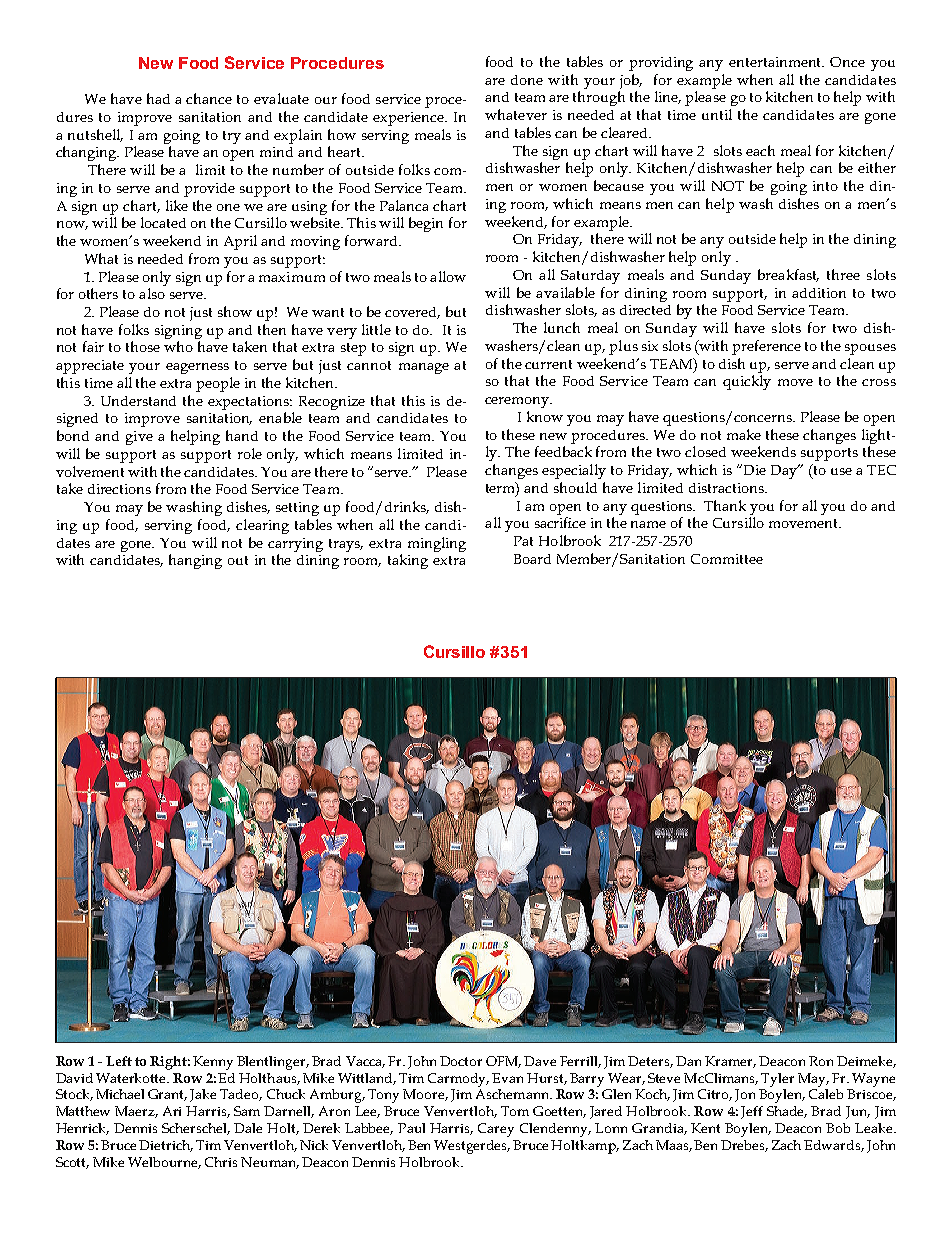 This screenshot has height=1233, width=952. What do you see at coordinates (532, 559) in the screenshot?
I see `Board` at bounding box center [532, 559].
